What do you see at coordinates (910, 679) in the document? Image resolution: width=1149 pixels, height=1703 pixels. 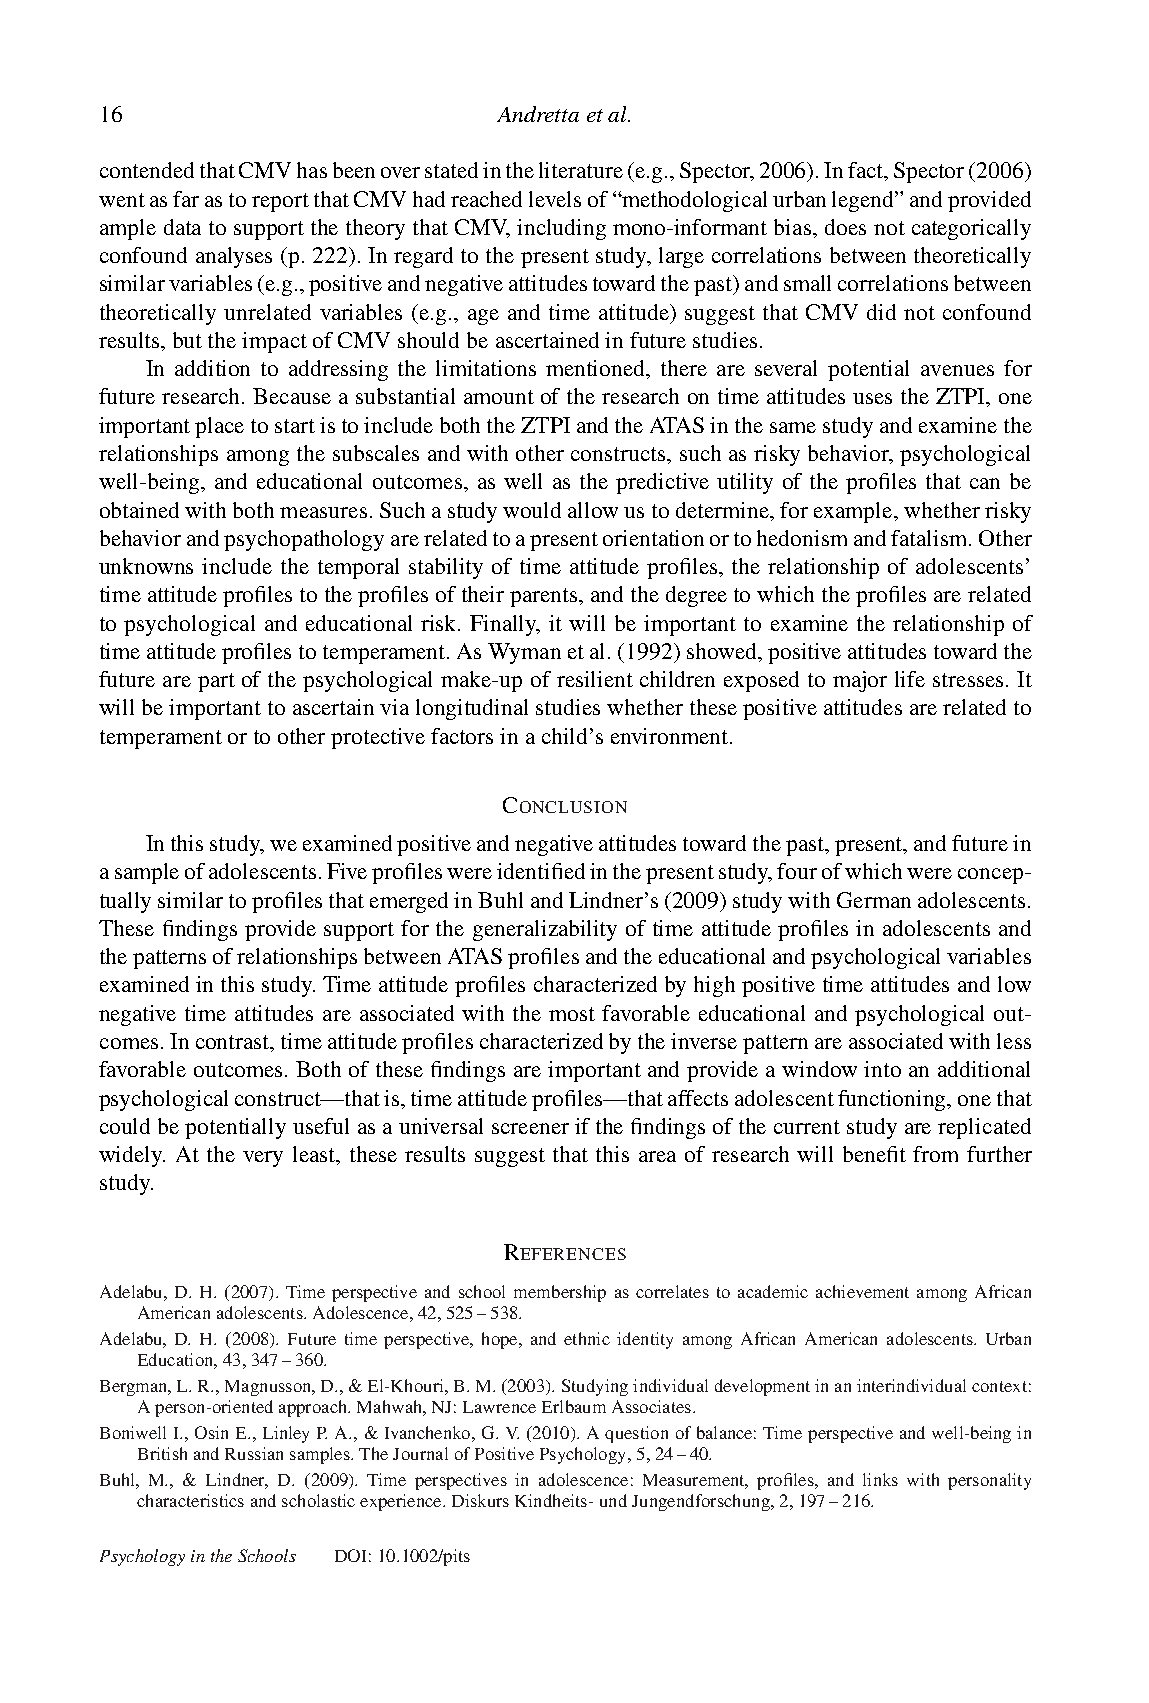 I see `life` at bounding box center [910, 679].
